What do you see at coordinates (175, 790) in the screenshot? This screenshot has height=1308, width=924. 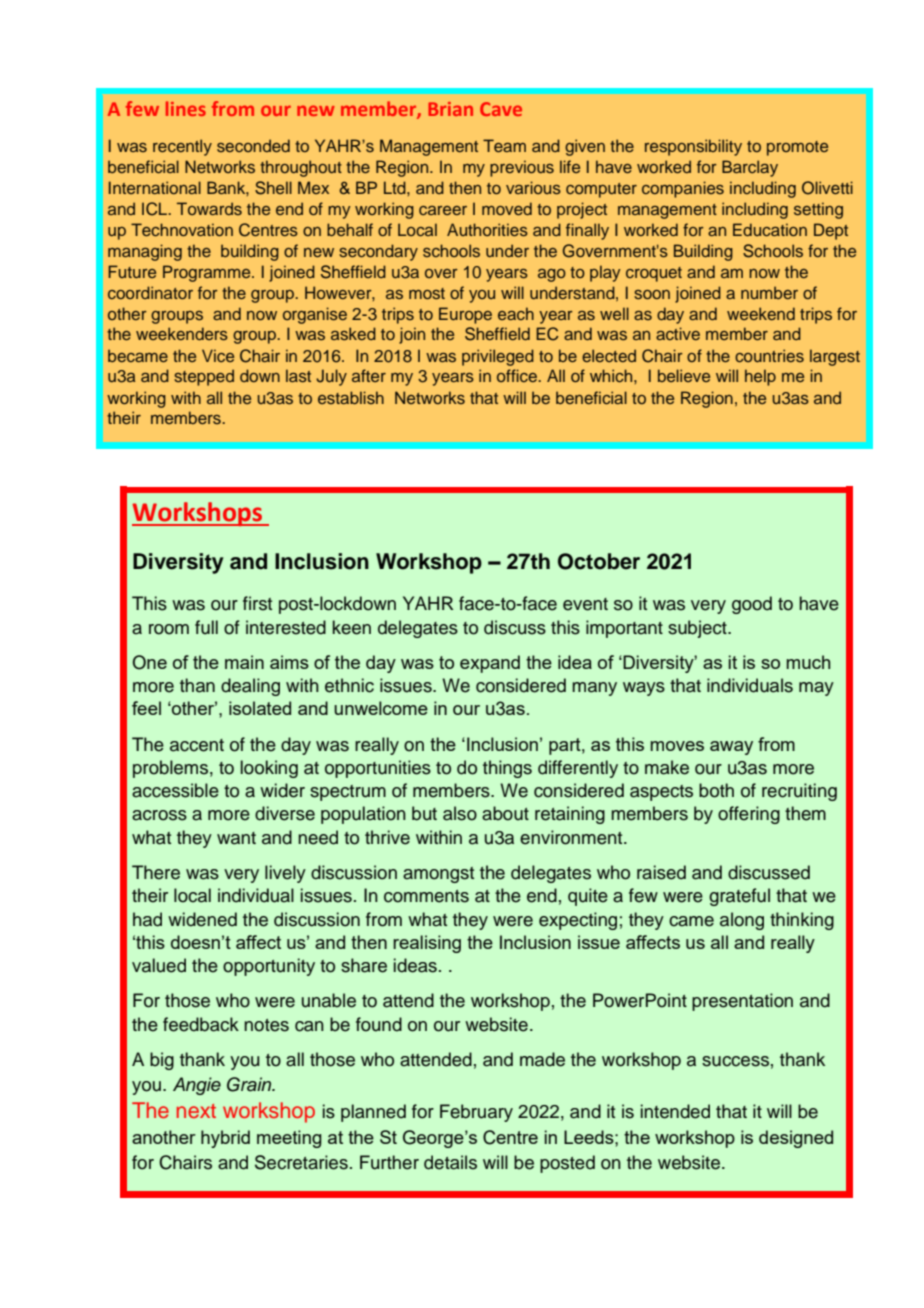 I see `accessible` at bounding box center [175, 790].
